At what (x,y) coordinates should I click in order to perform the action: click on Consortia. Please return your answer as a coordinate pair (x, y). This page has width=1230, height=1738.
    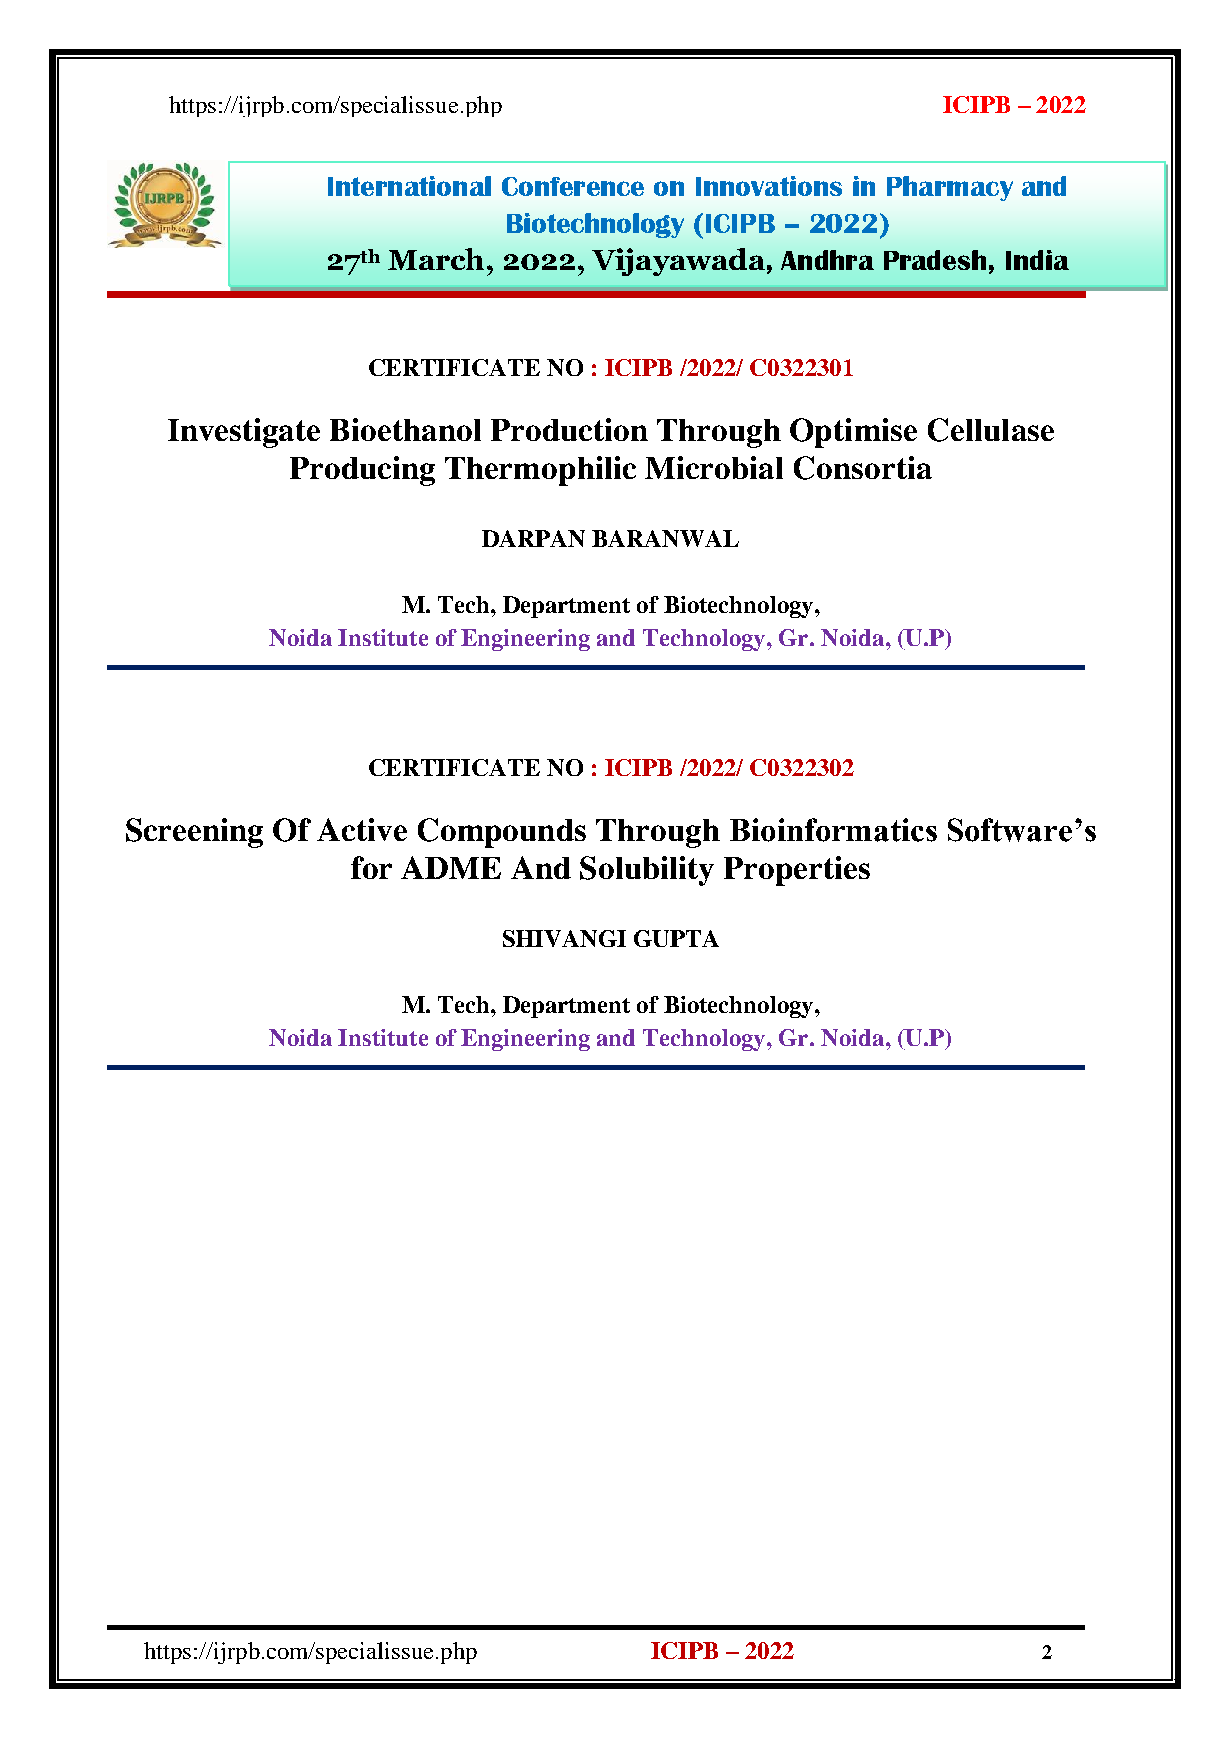
    Looking at the image, I should click on (863, 468).
